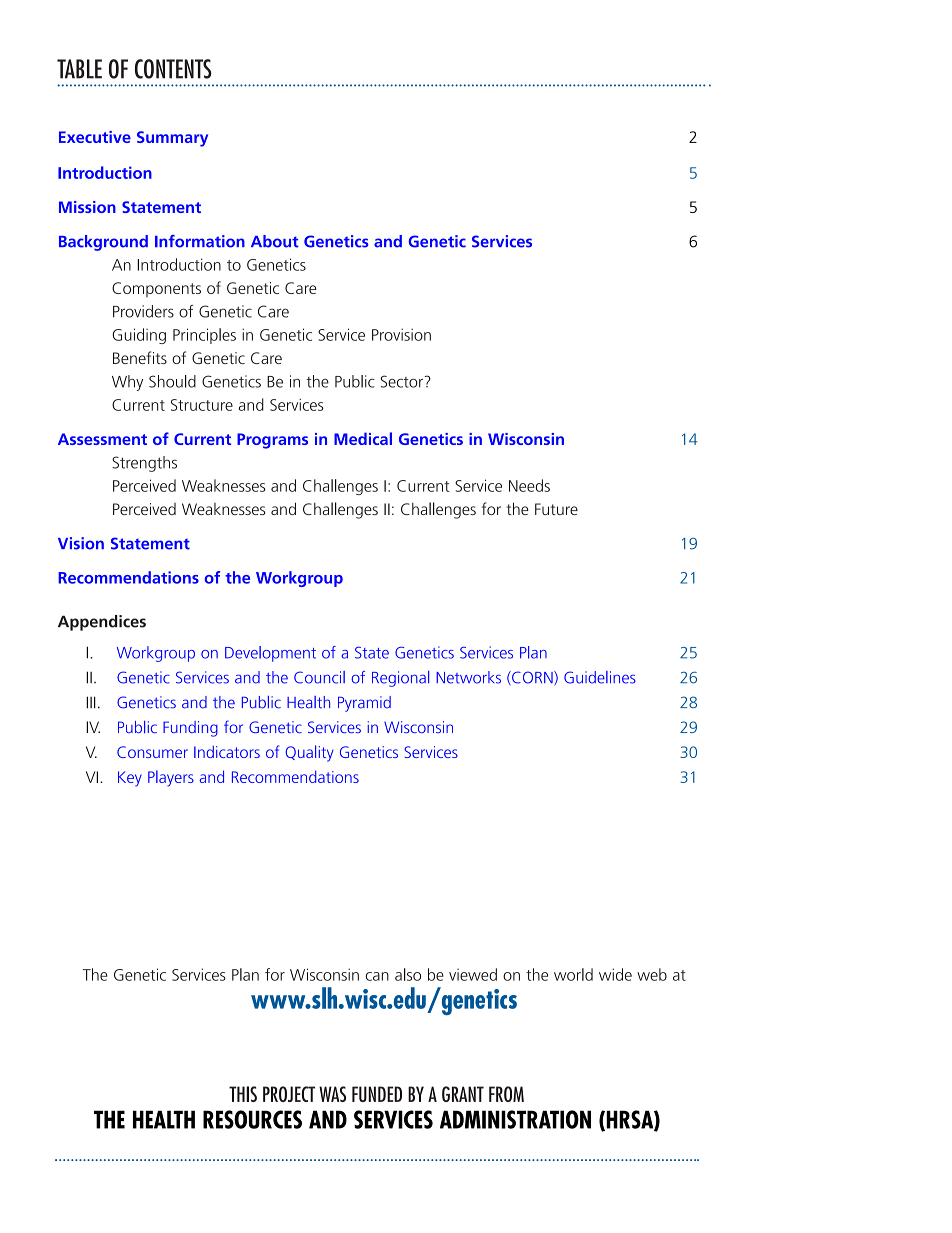 Image resolution: width=952 pixels, height=1233 pixels. What do you see at coordinates (173, 69) in the screenshot?
I see `CONTENTS` at bounding box center [173, 69].
